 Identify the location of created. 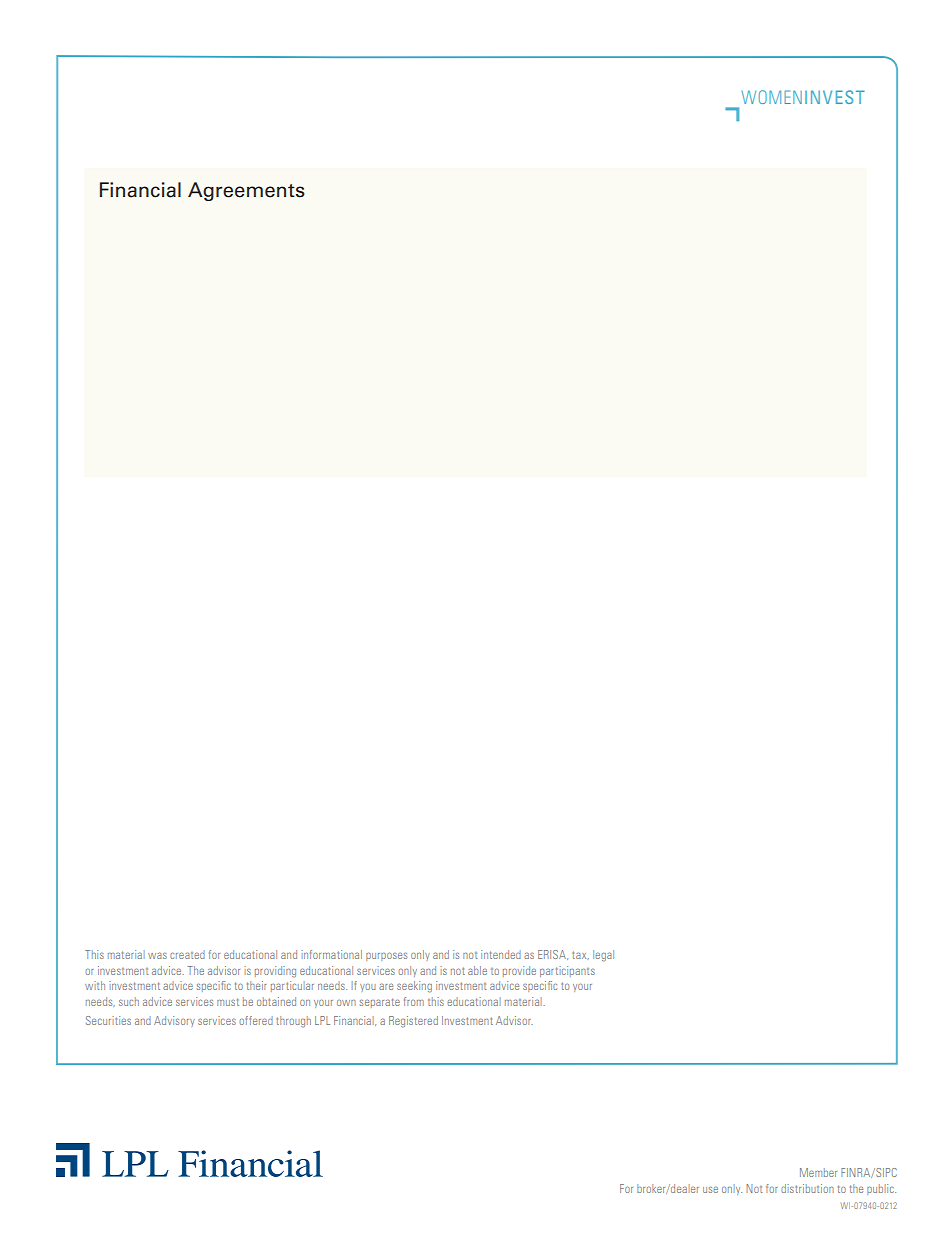
(187, 954).
